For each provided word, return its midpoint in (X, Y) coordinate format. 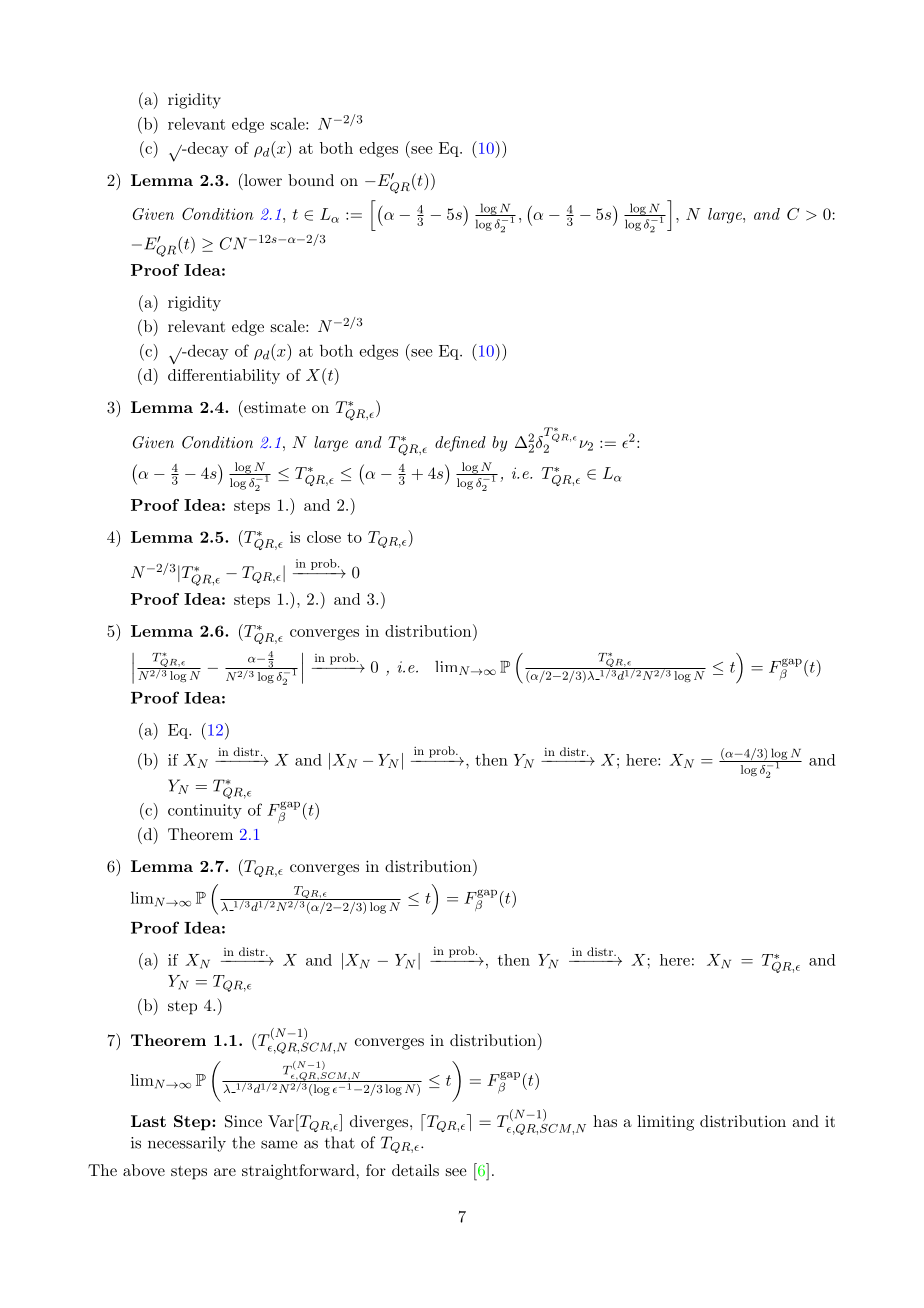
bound (311, 180)
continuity (205, 811)
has (605, 1121)
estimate (274, 406)
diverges (379, 1123)
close (324, 537)
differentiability (224, 376)
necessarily (187, 1144)
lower (262, 179)
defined (460, 444)
